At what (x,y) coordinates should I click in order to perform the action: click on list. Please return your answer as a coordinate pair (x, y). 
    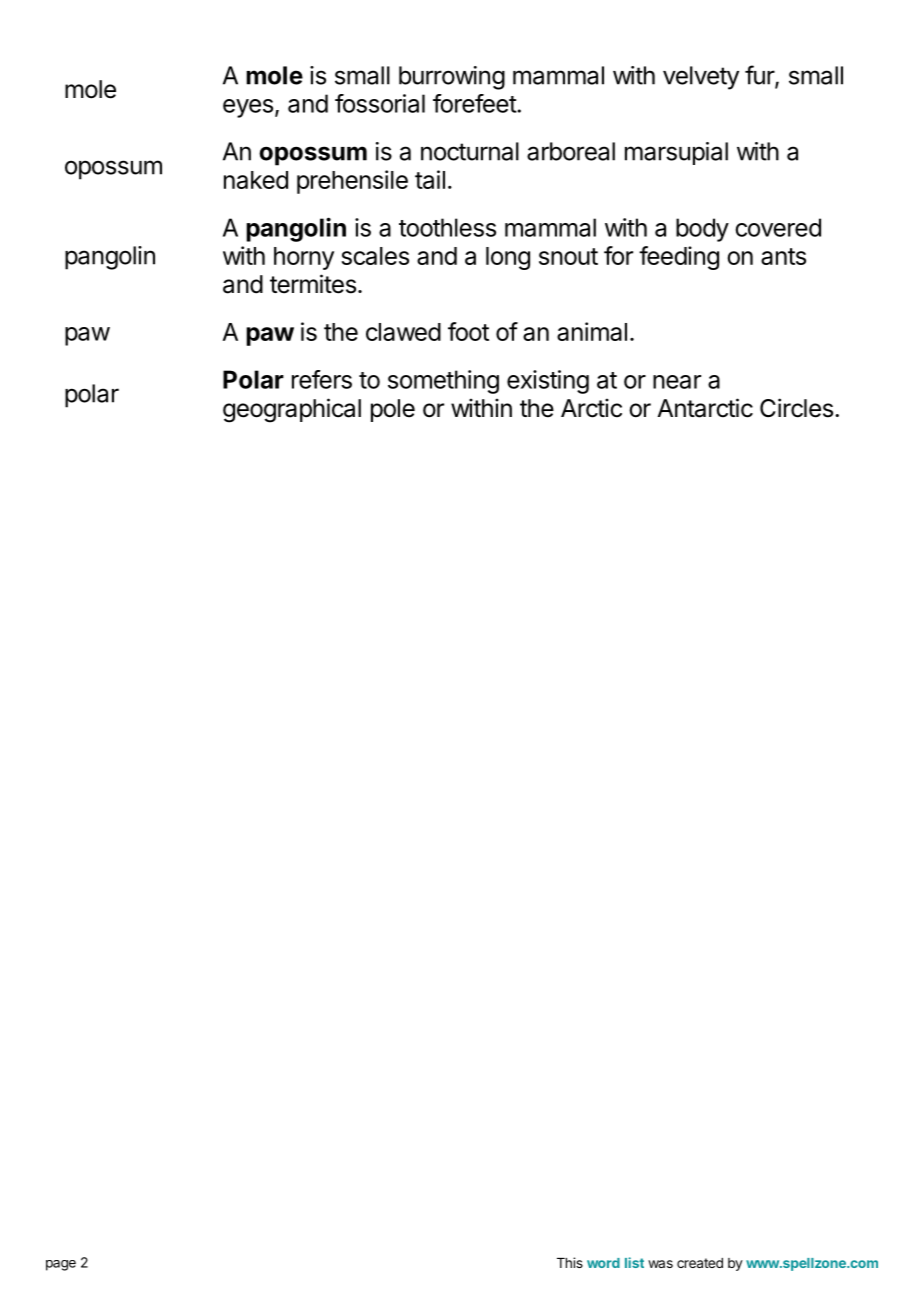
    Looking at the image, I should click on (634, 1262).
